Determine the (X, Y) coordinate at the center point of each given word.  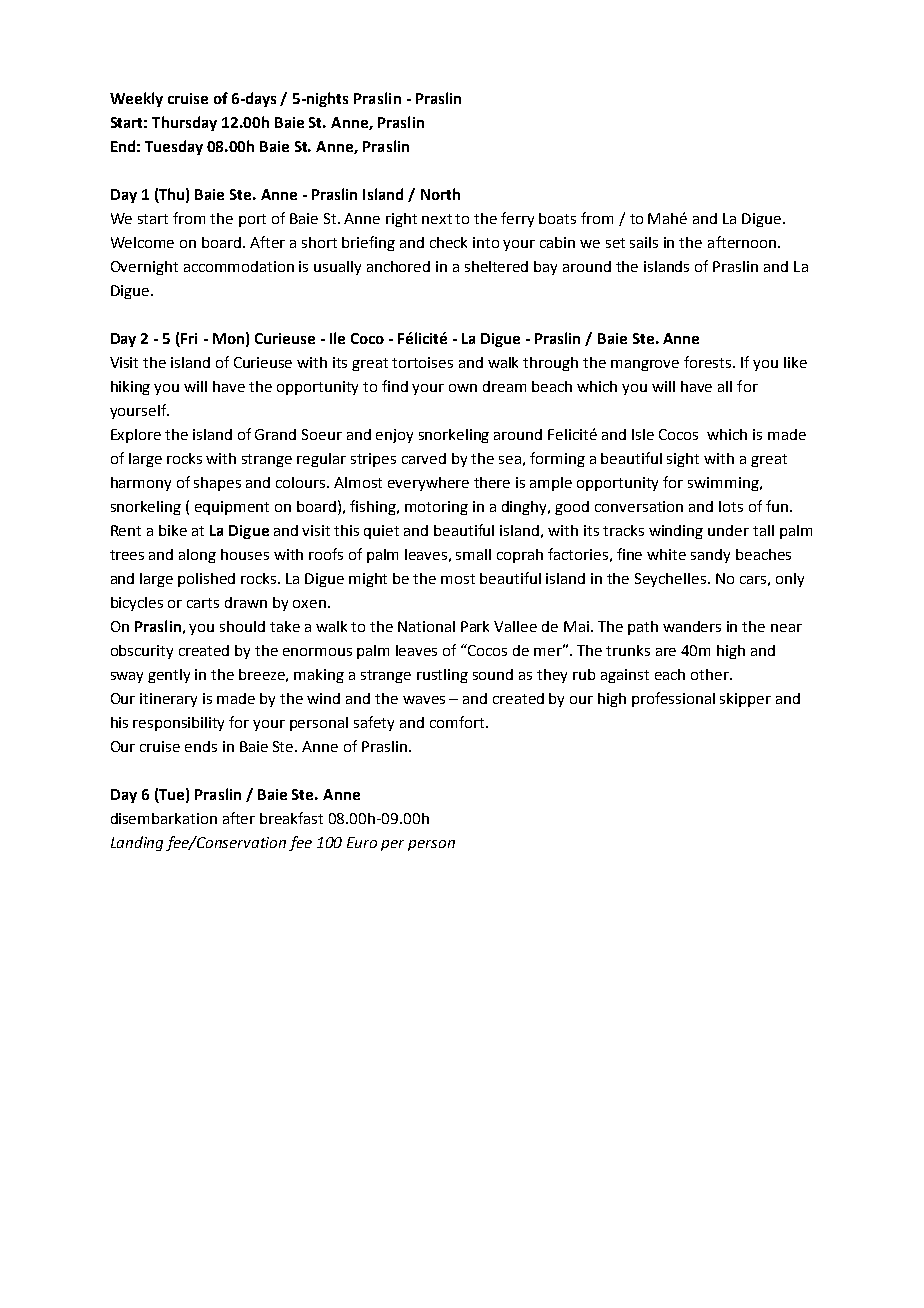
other (711, 674)
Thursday (184, 123)
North (440, 194)
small (473, 554)
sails (644, 242)
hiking (130, 388)
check (448, 242)
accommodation (239, 266)
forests (709, 362)
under (728, 530)
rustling (442, 676)
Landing (137, 843)
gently (169, 676)
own (463, 388)
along (197, 556)
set (615, 243)
